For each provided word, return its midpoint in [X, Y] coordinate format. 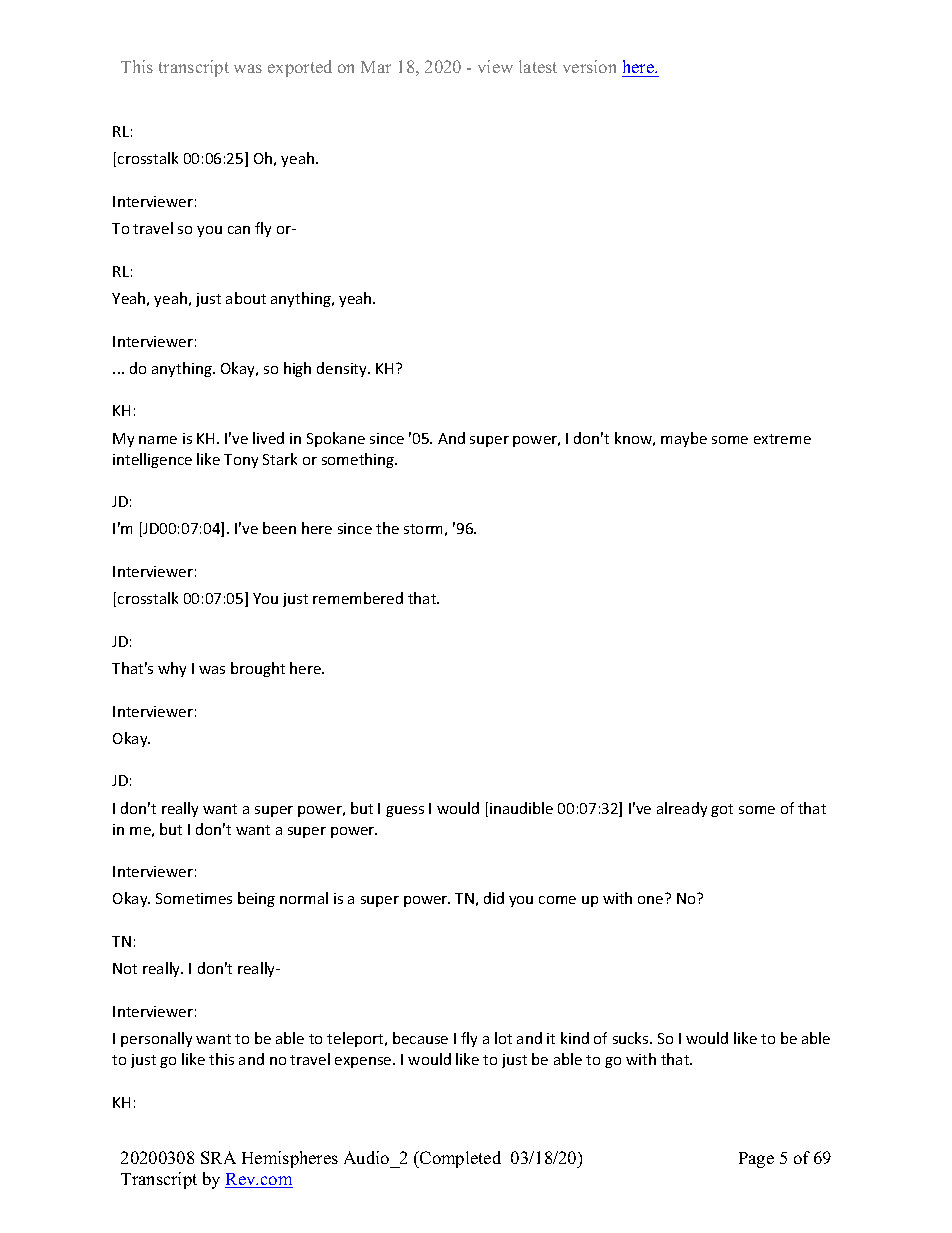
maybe [684, 439]
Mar [376, 67]
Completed [459, 1159]
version [589, 66]
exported [300, 68]
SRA [218, 1157]
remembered [358, 598]
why [172, 669]
